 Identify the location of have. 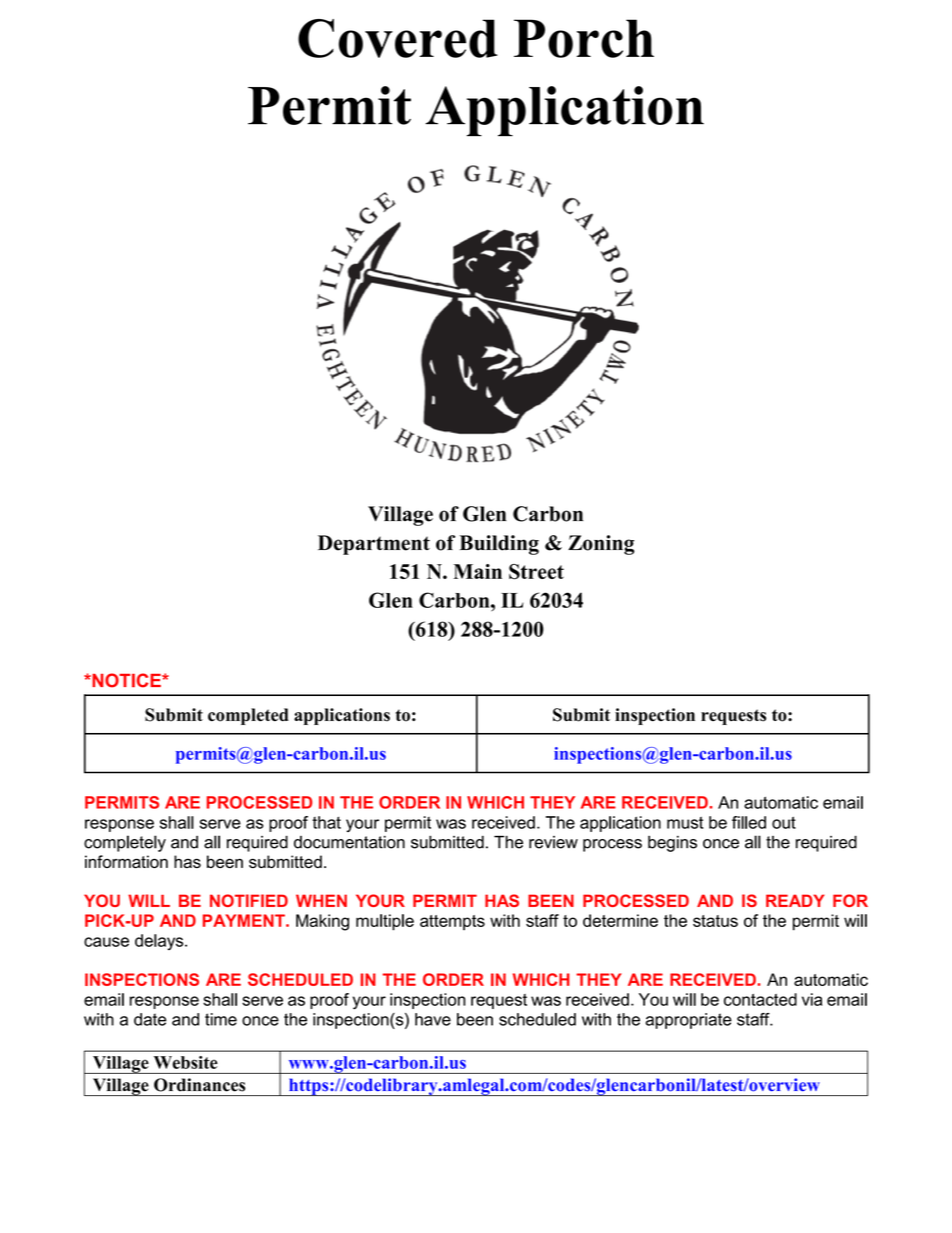
(433, 1019).
